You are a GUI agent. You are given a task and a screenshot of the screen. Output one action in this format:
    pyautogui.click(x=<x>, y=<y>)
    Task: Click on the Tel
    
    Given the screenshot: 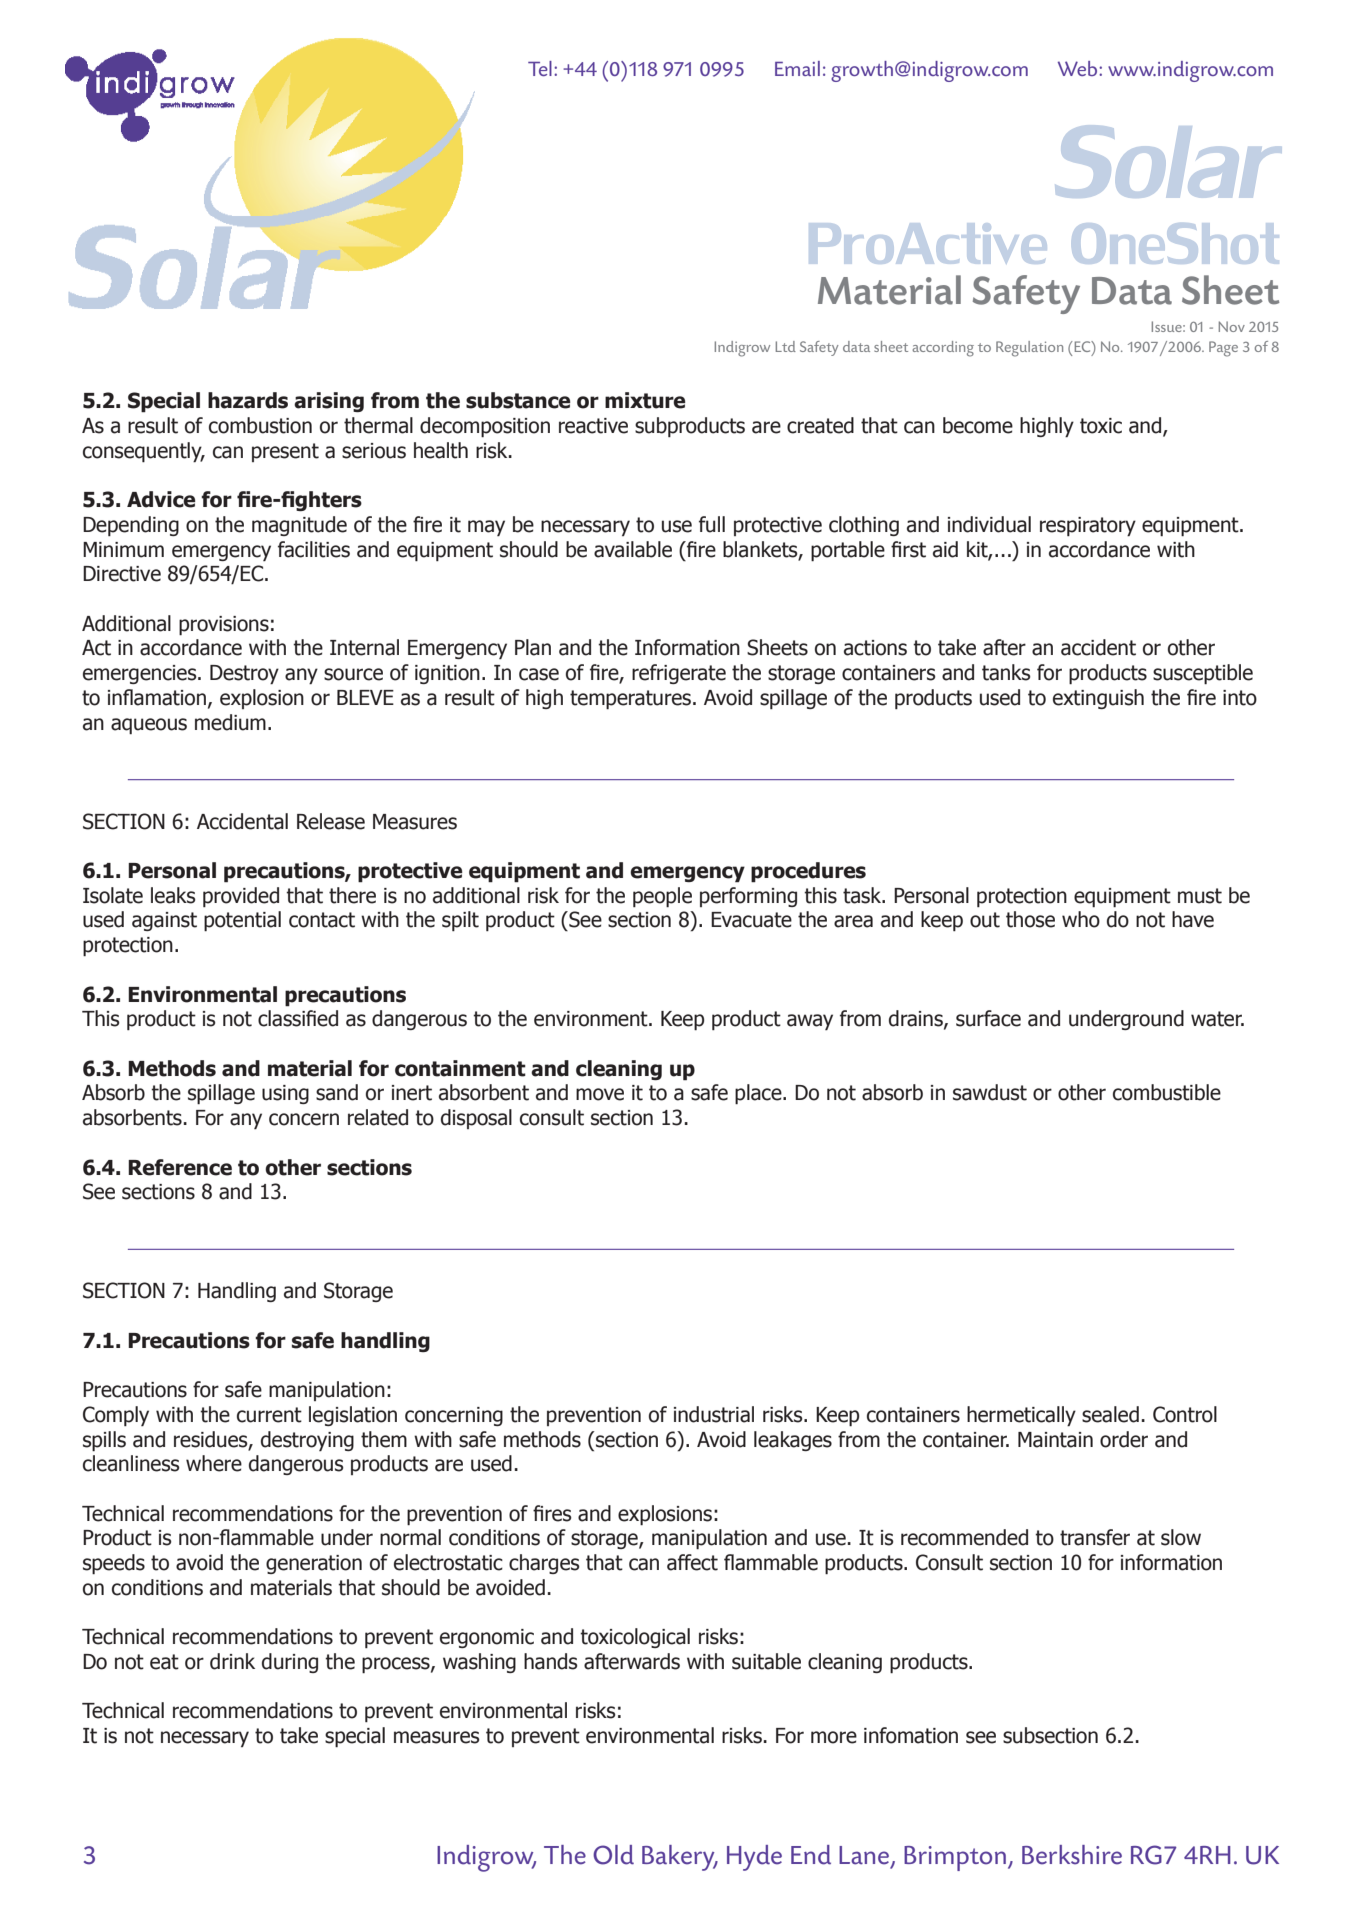 What is the action you would take?
    pyautogui.click(x=540, y=68)
